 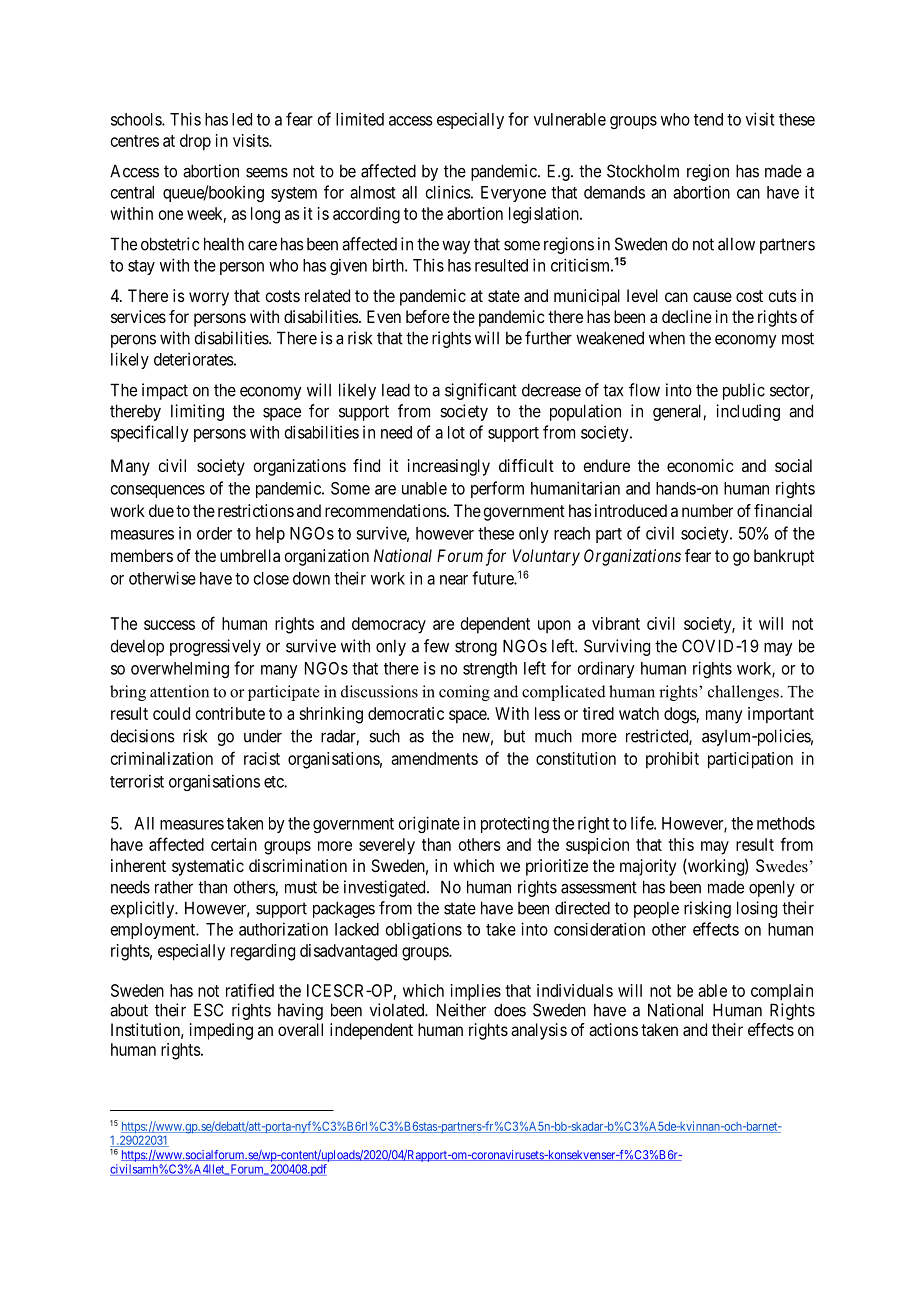 What do you see at coordinates (209, 299) in the screenshot?
I see `worry` at bounding box center [209, 299].
